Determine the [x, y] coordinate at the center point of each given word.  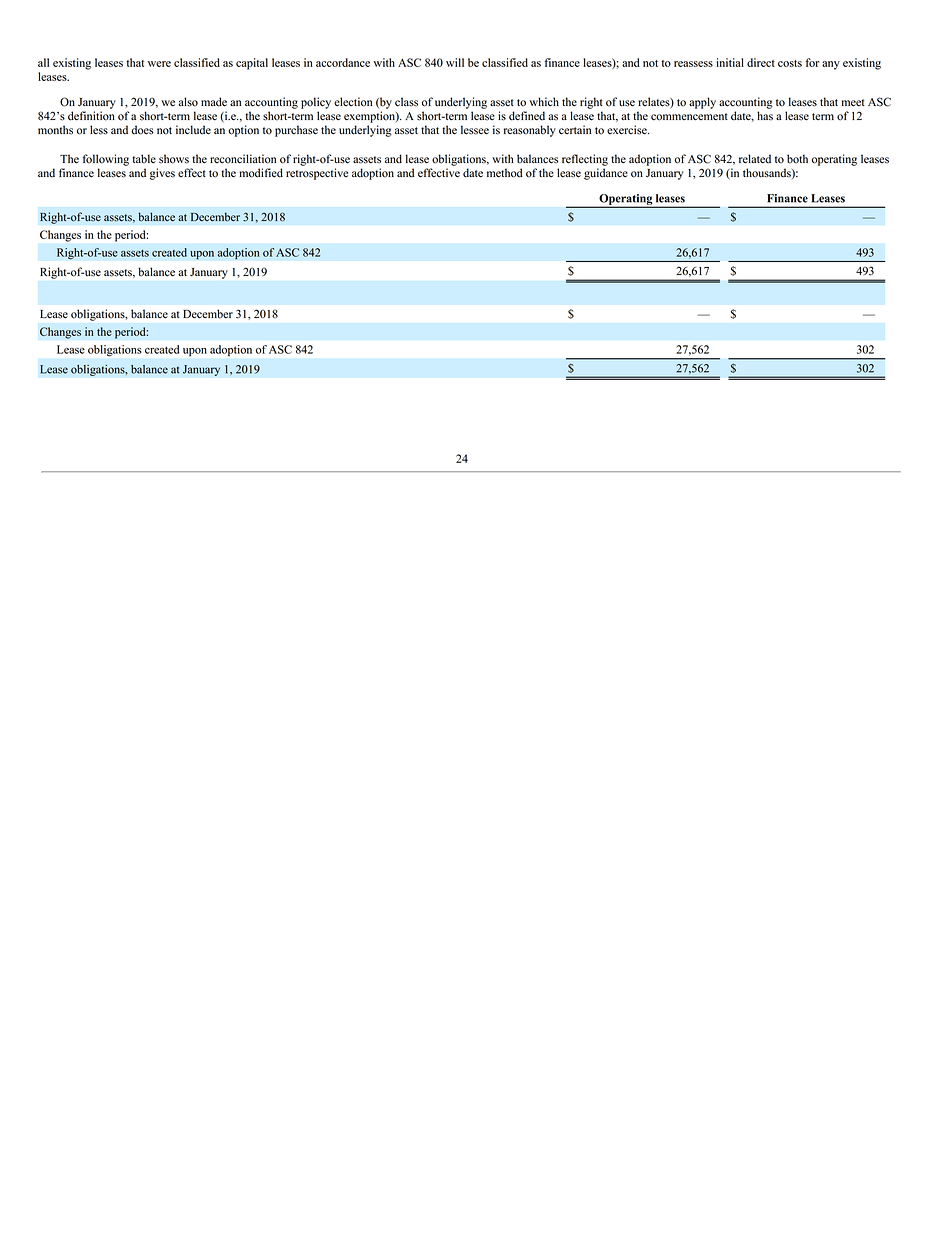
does [142, 130]
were [159, 64]
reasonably [530, 131]
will [455, 62]
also [188, 102]
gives [162, 174]
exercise [628, 130]
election [353, 102]
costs [790, 63]
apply [702, 103]
